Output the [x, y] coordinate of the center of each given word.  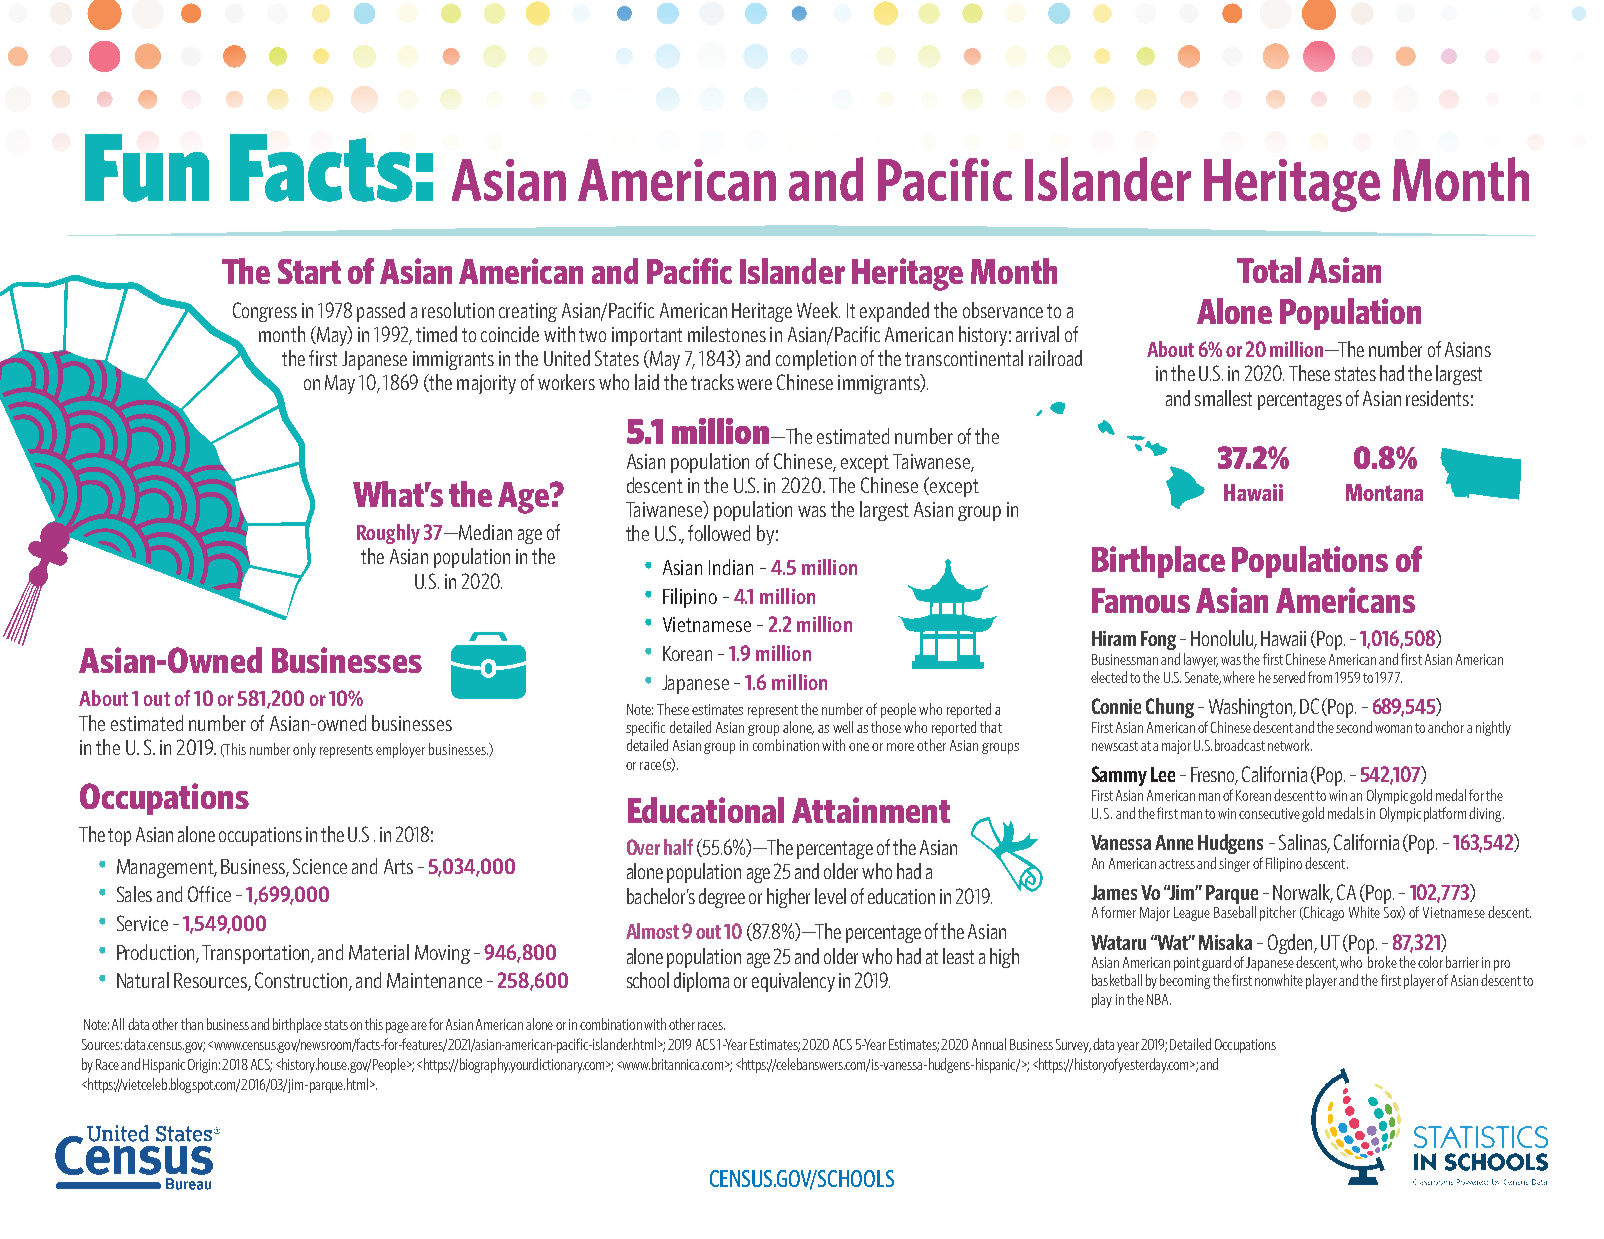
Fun [147, 168]
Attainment [871, 810]
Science [320, 866]
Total [1269, 270]
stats [336, 1025]
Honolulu [1223, 639]
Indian [731, 567]
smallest [1223, 398]
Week [818, 310]
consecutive [1269, 813]
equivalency [793, 982]
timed [436, 334]
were [754, 384]
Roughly [388, 534]
